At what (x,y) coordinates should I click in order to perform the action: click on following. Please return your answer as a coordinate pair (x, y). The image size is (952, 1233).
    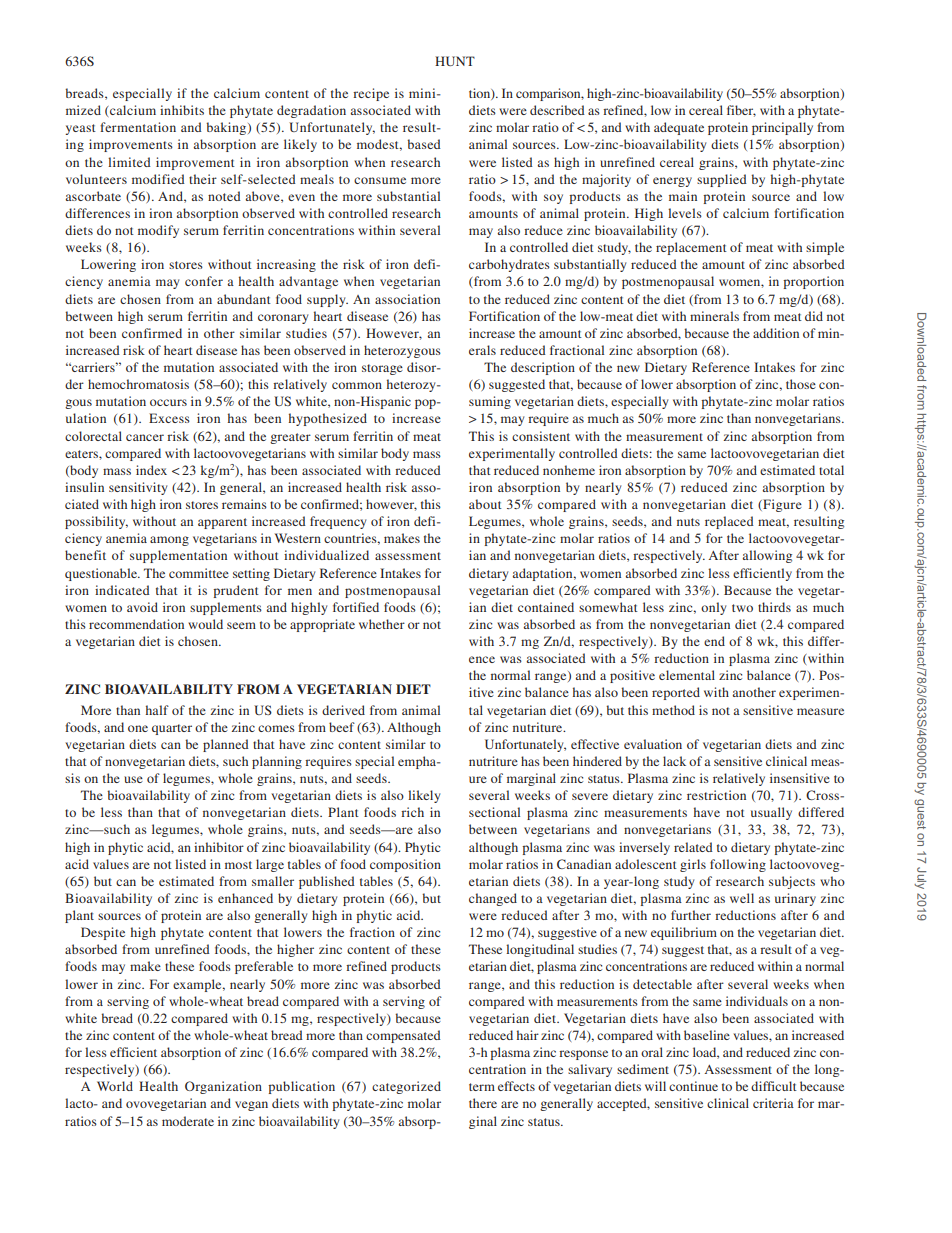
    Looking at the image, I should click on (738, 865).
